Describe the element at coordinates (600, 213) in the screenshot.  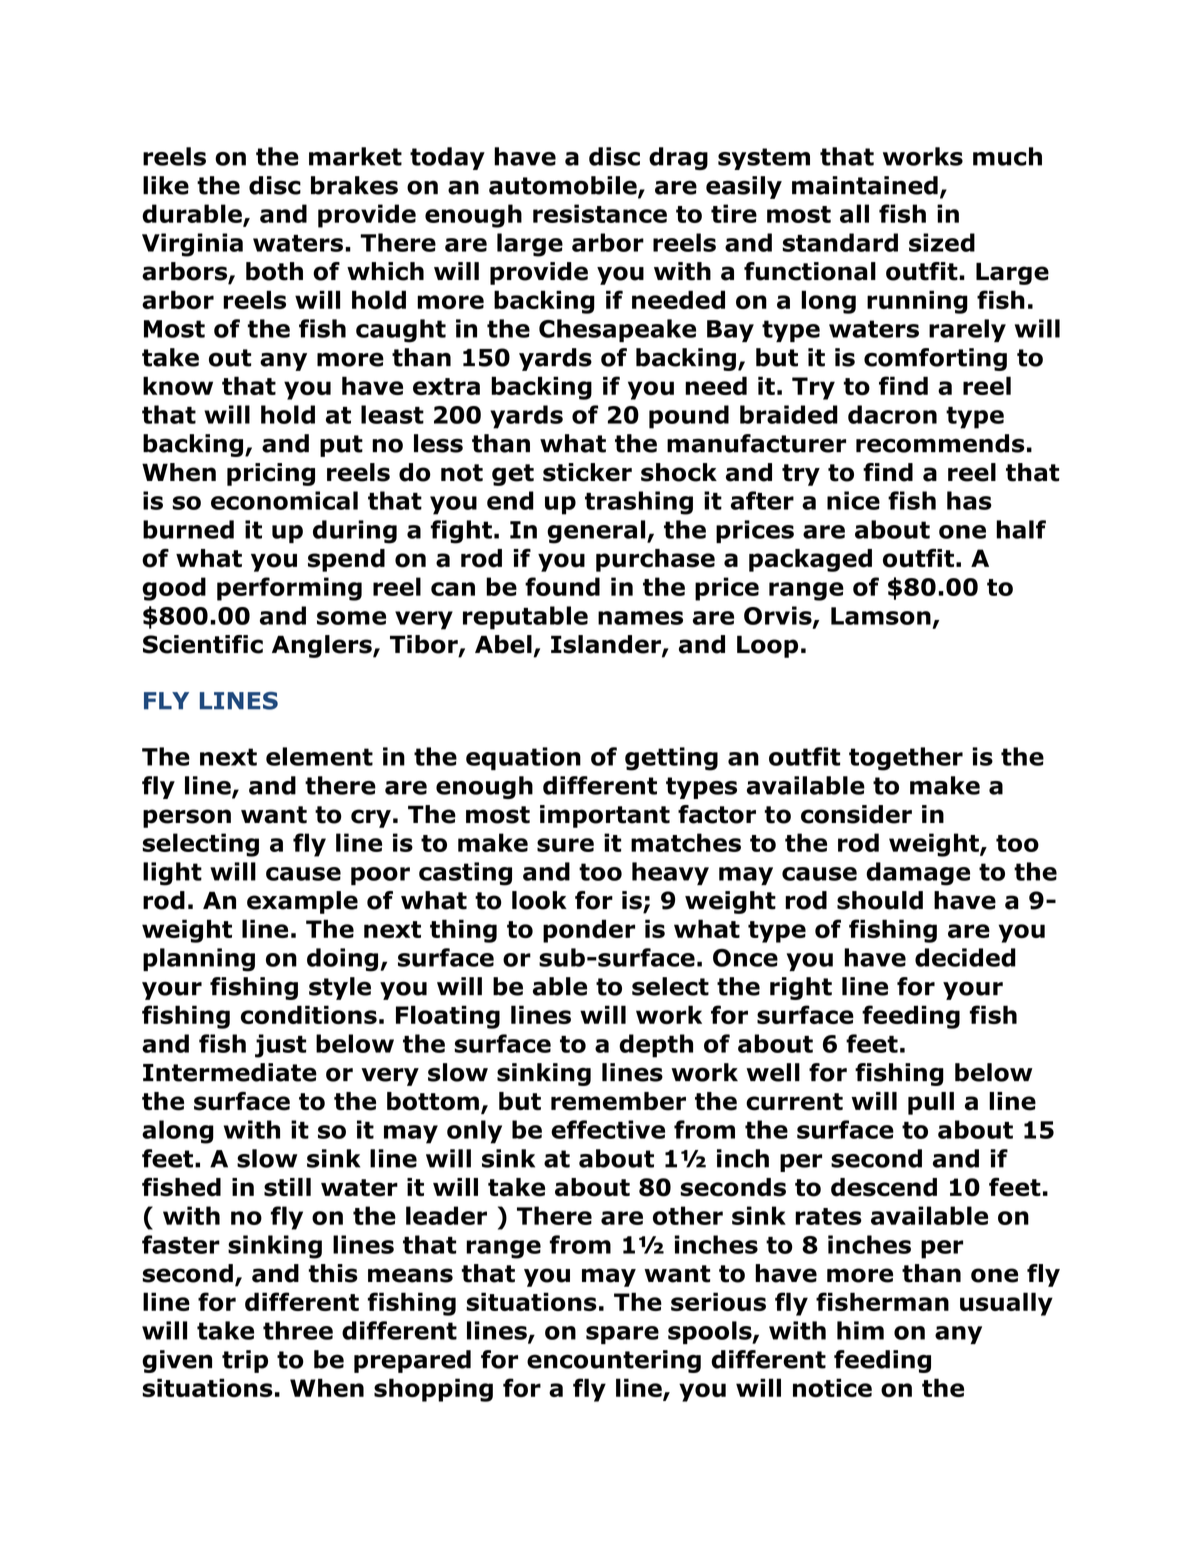
I see `resistance` at that location.
